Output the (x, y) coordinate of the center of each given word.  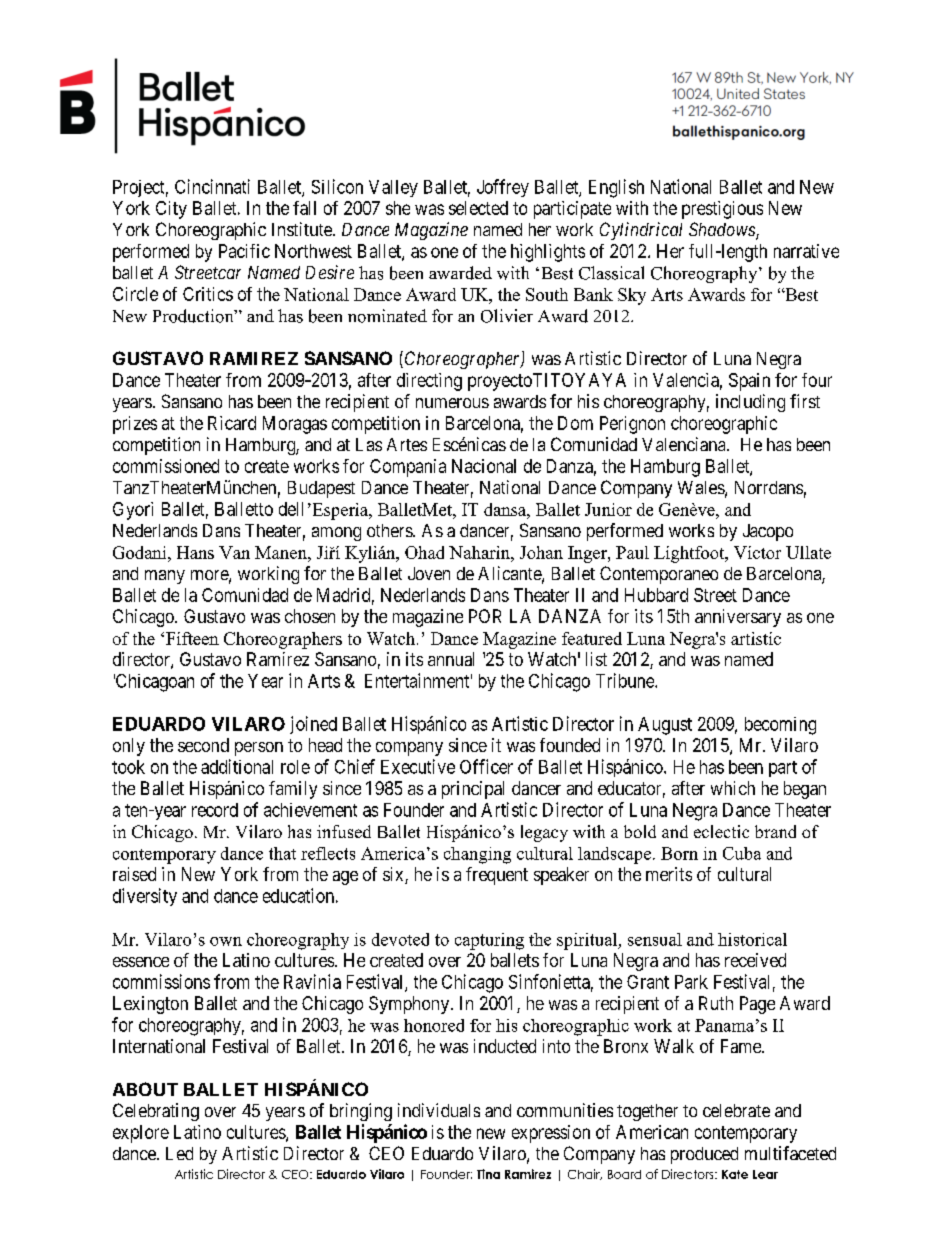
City (171, 210)
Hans (195, 552)
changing (477, 855)
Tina (488, 1174)
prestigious (722, 210)
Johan (541, 552)
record (215, 810)
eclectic (721, 831)
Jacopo (768, 532)
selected (478, 208)
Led (179, 1153)
